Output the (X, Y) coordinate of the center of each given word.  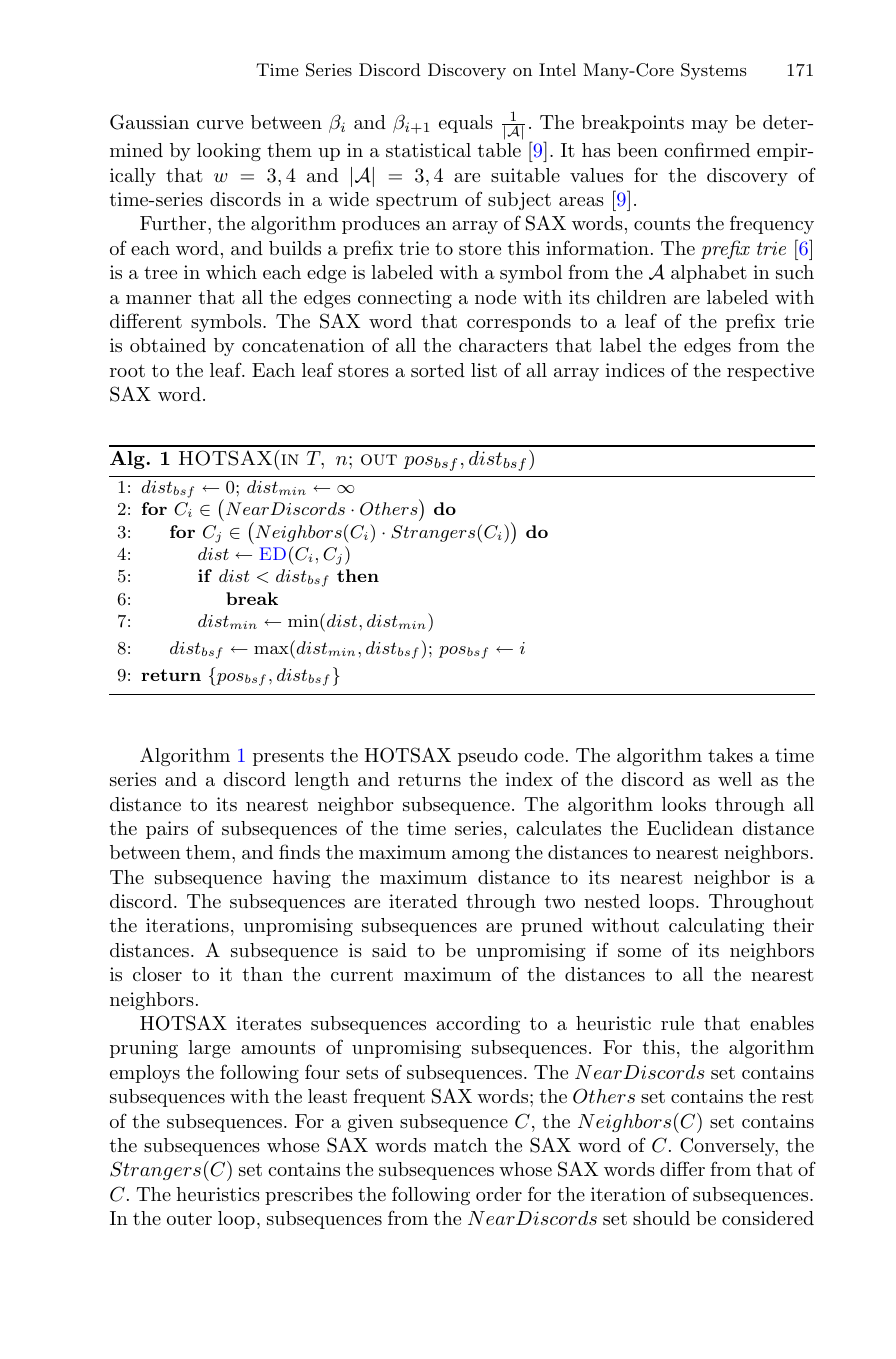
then (358, 575)
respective (770, 372)
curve (220, 124)
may (709, 126)
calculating (716, 927)
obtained (168, 345)
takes (730, 755)
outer (189, 1218)
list (484, 370)
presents (288, 757)
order (499, 1194)
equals (466, 124)
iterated (423, 901)
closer (157, 974)
